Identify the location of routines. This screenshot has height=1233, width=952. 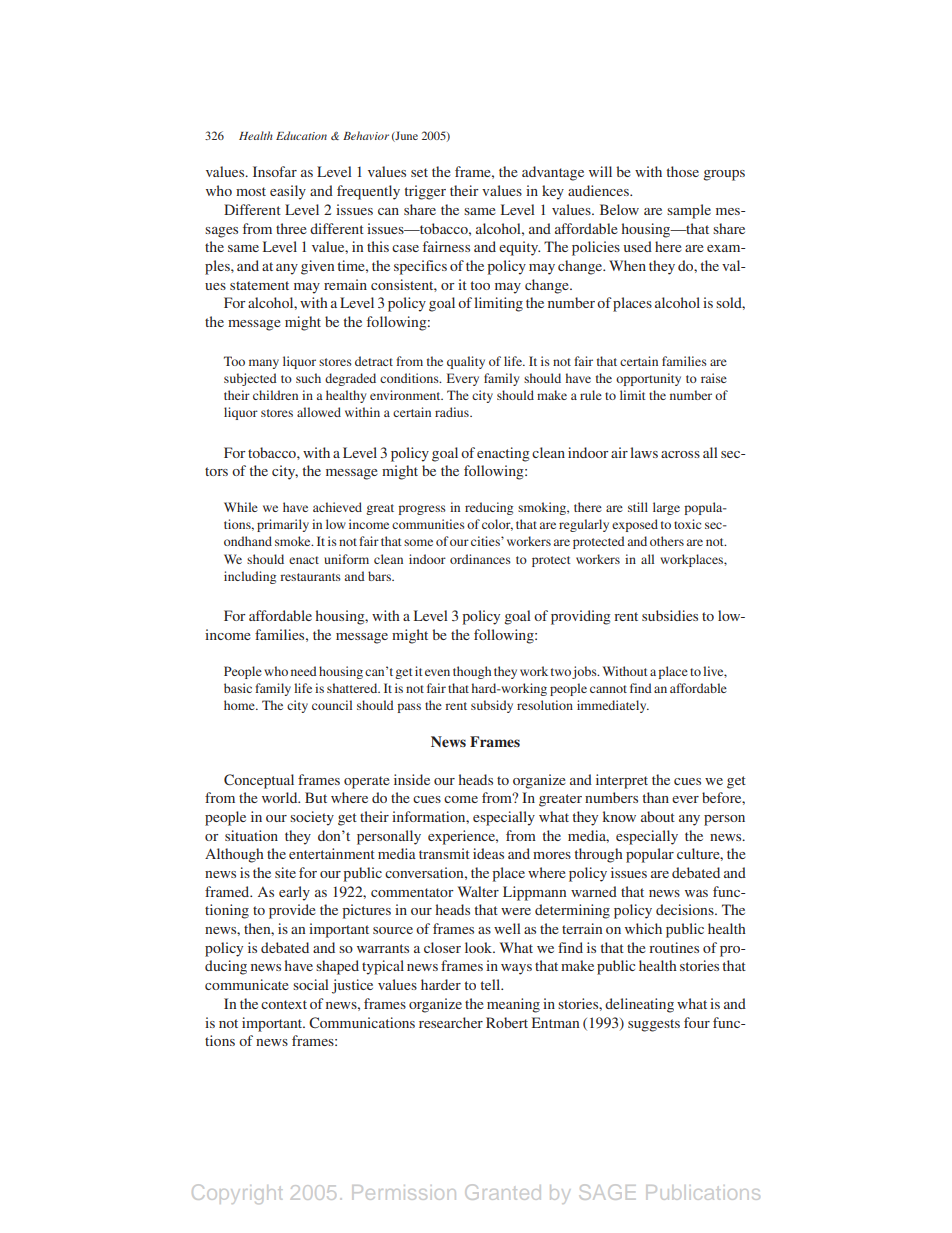
(674, 947).
